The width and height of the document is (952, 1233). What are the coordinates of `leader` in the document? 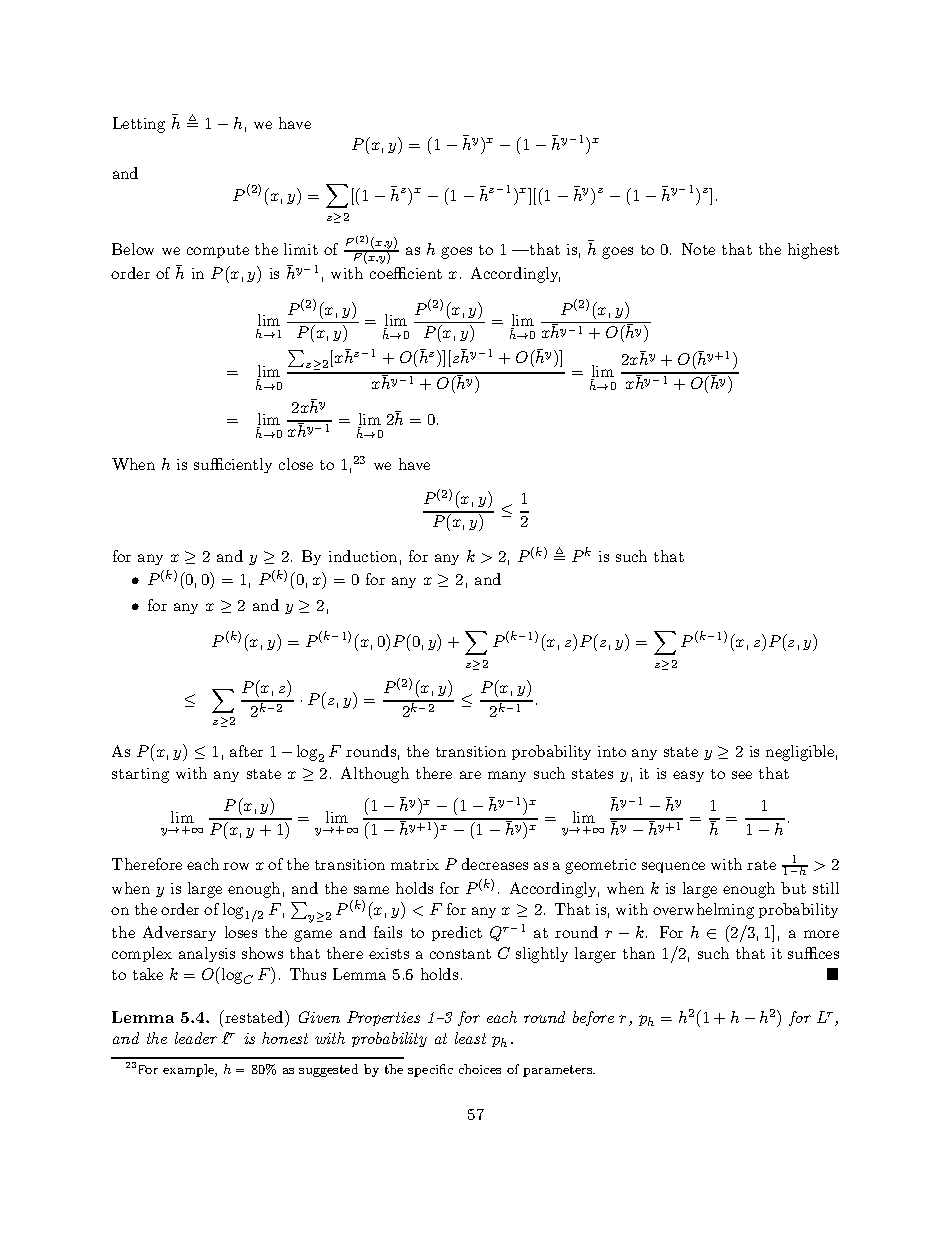 It's located at (196, 1038).
